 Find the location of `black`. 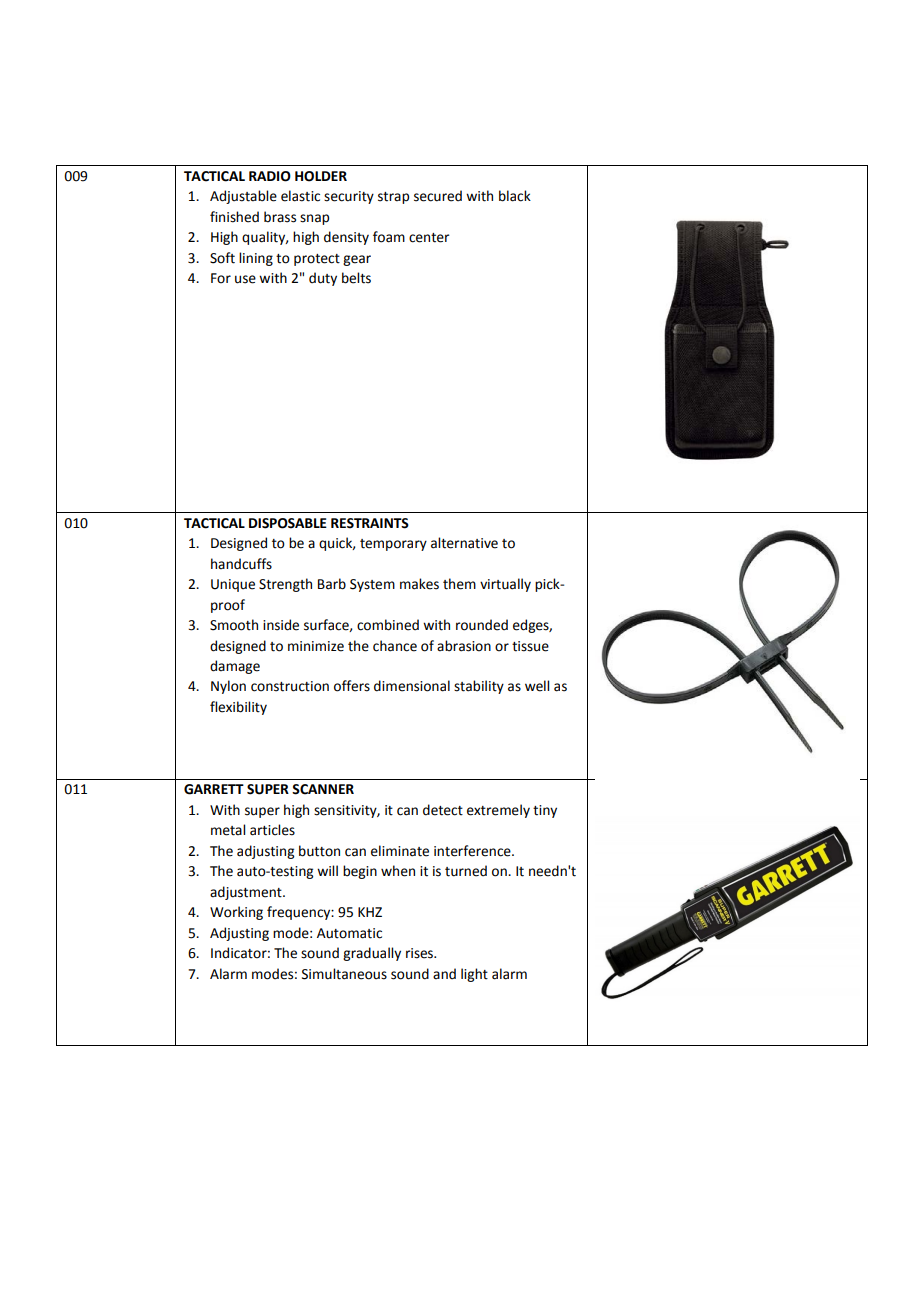

black is located at coordinates (515, 196).
